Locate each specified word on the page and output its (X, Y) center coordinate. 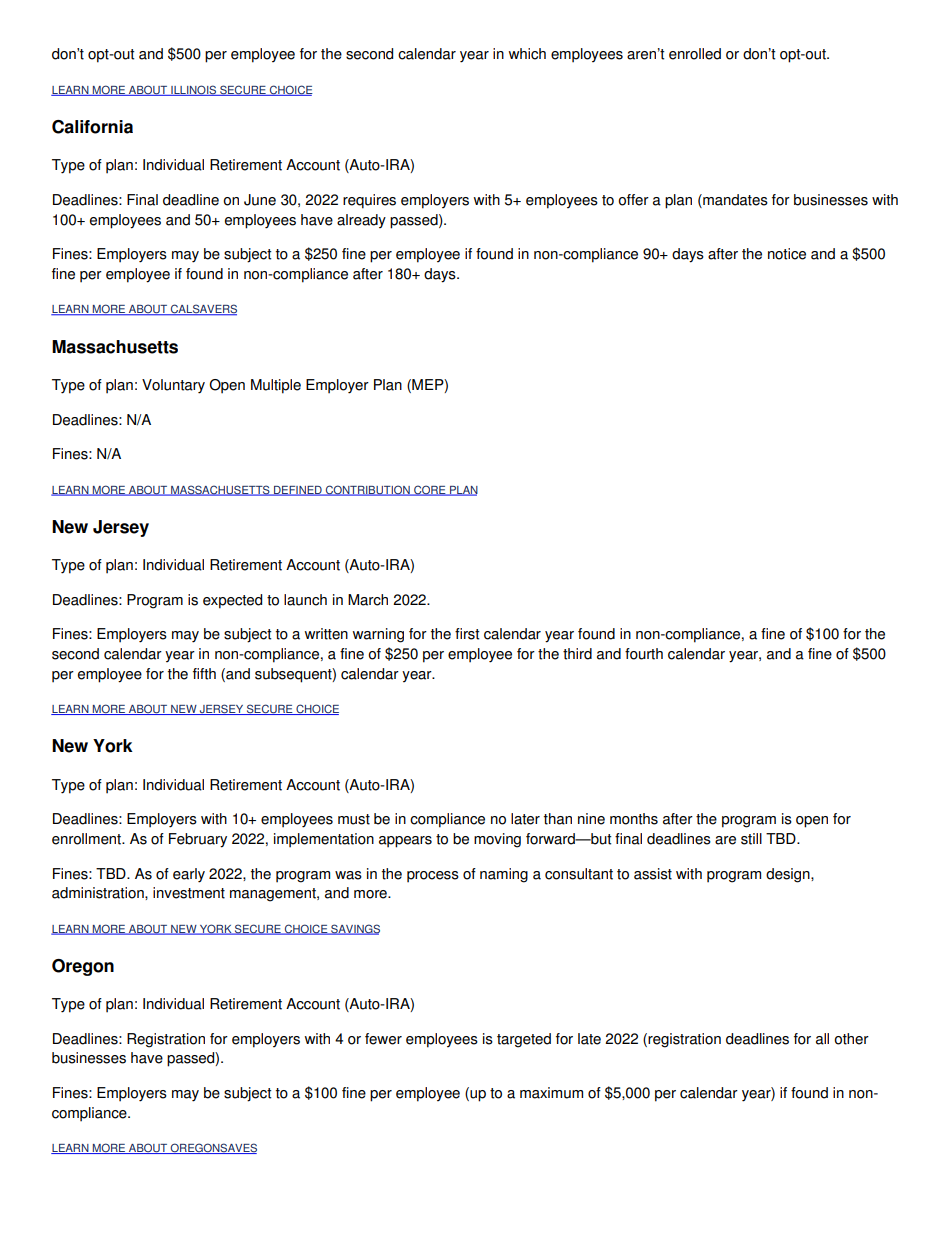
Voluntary (173, 386)
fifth (204, 674)
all (822, 1039)
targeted (524, 1040)
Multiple (276, 386)
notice (787, 254)
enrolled (695, 54)
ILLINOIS (194, 90)
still (751, 839)
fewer (383, 1039)
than (558, 819)
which (527, 54)
